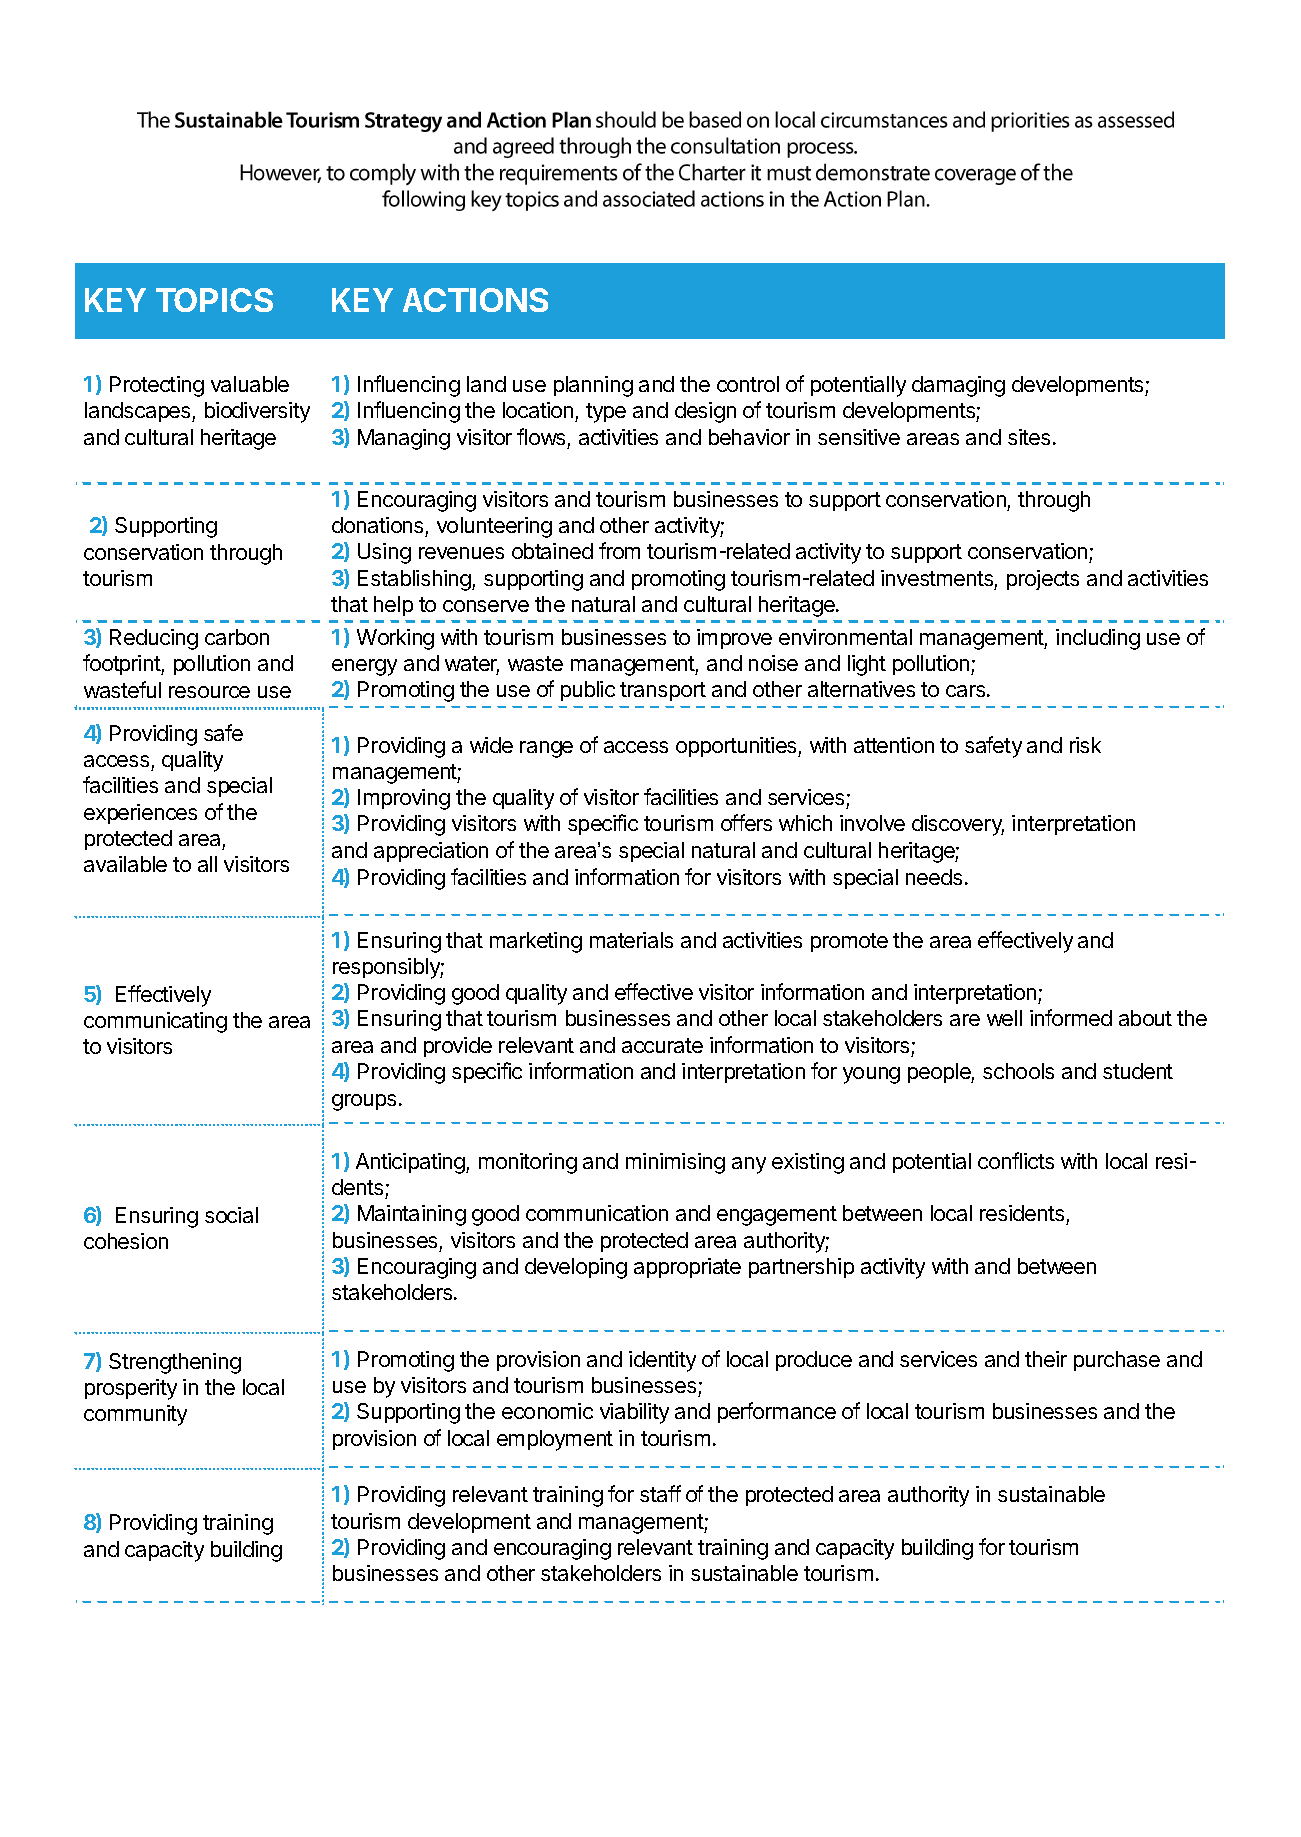  What do you see at coordinates (125, 864) in the page?
I see `available` at bounding box center [125, 864].
